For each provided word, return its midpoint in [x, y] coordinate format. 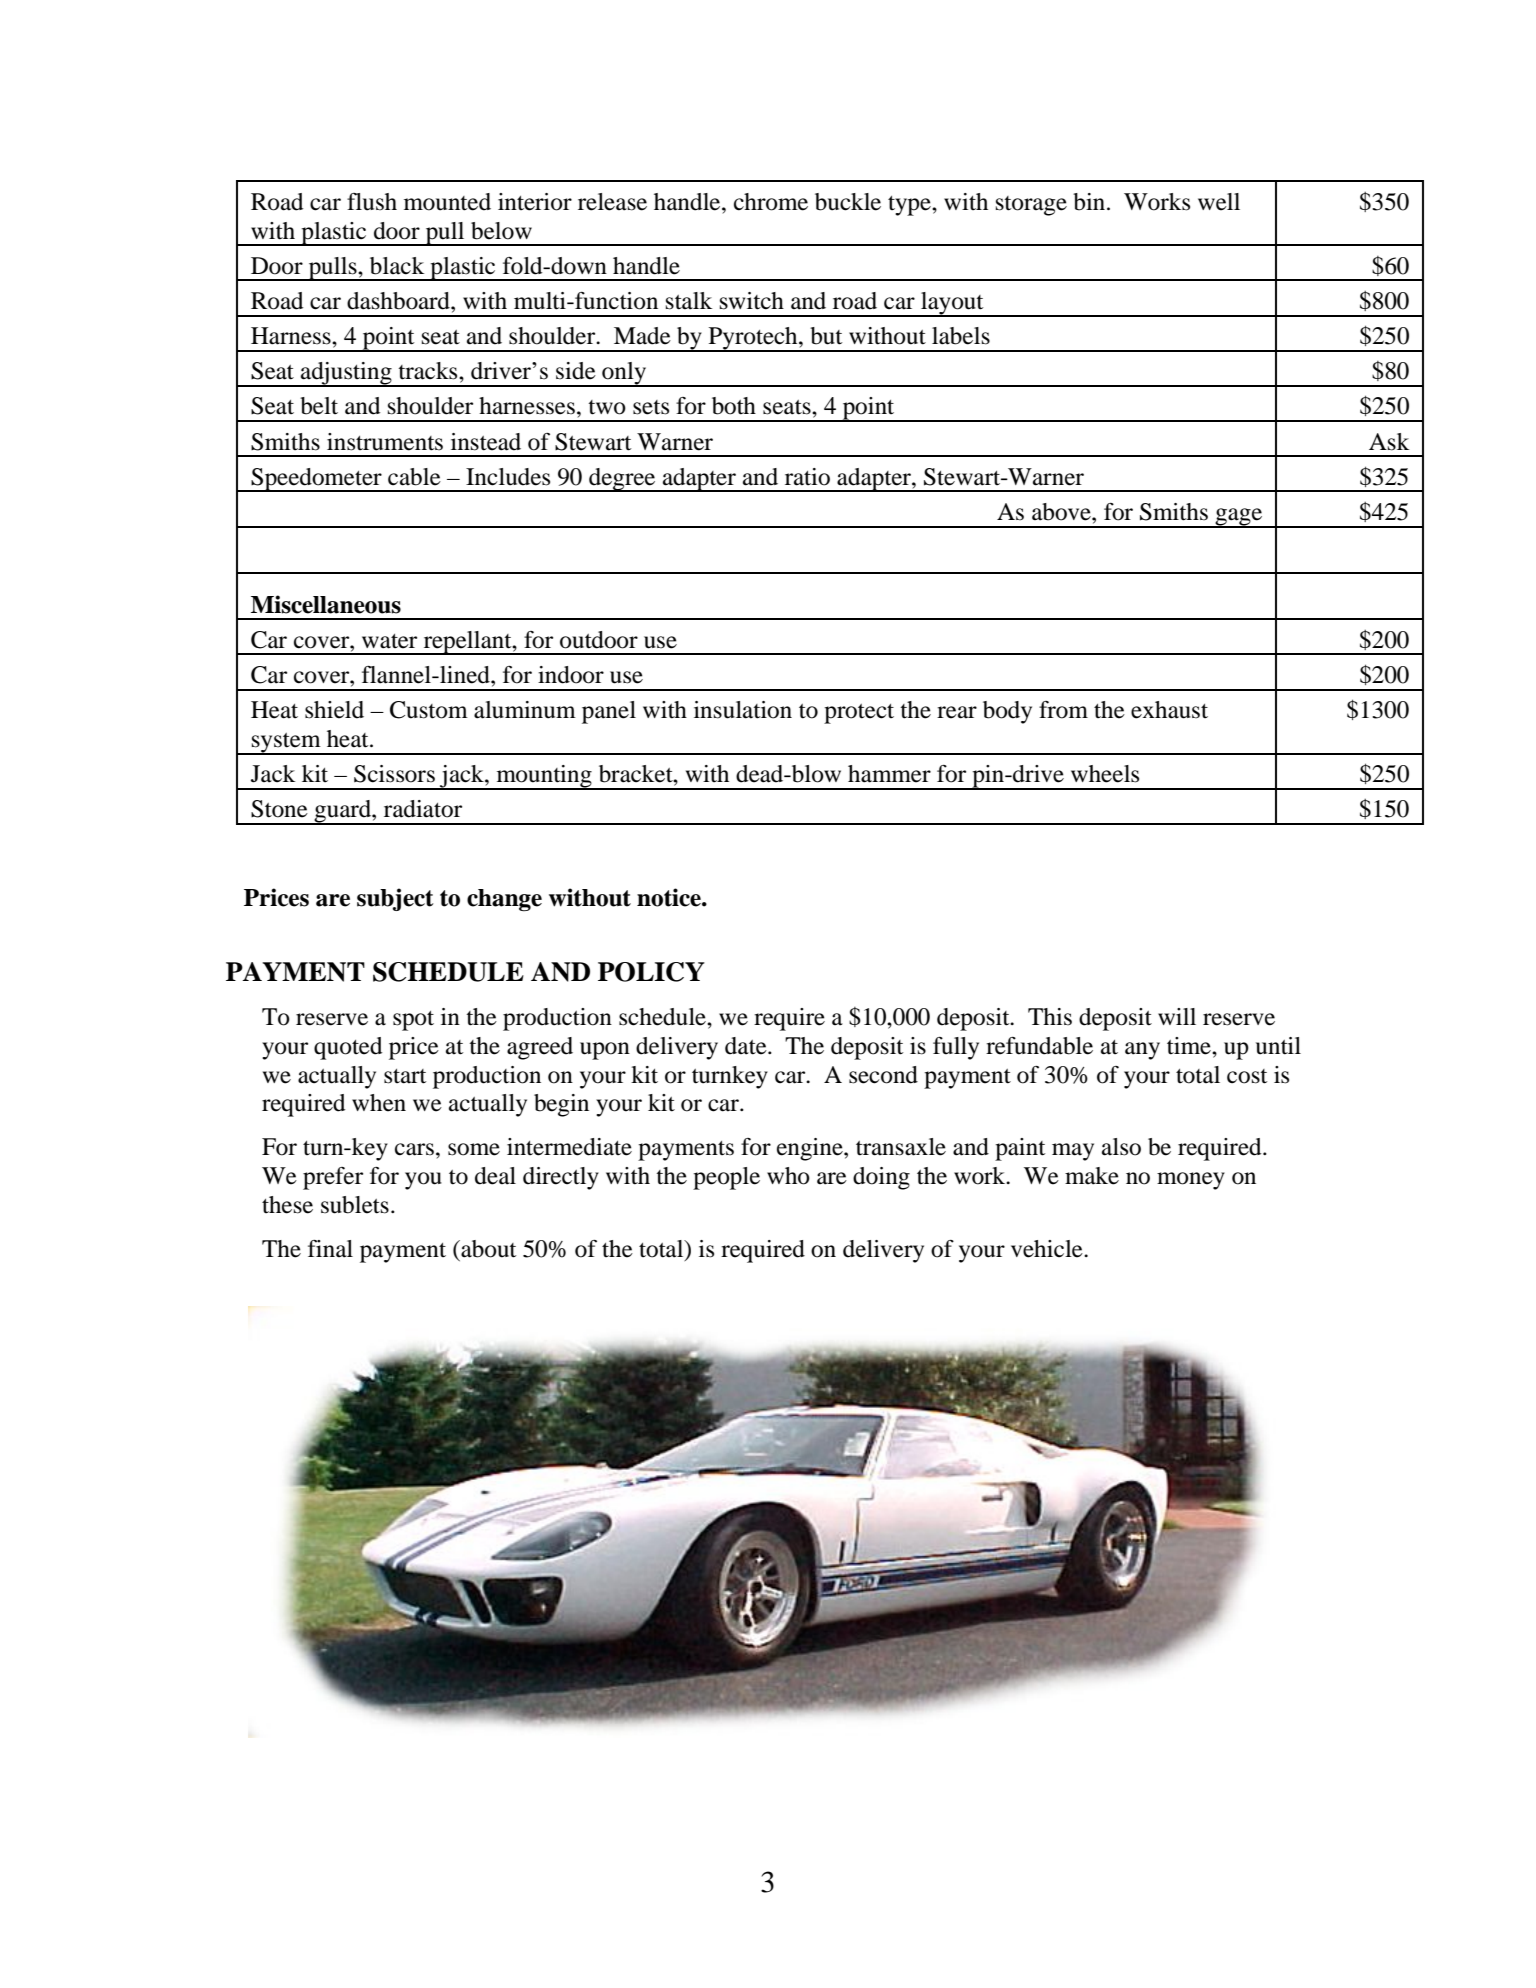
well [1219, 202]
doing [881, 1178]
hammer [889, 774]
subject [395, 899]
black [397, 266]
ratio [807, 477]
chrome [771, 202]
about [488, 1249]
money [1191, 1181]
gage [1239, 518]
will [1177, 1016]
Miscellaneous [326, 604]
